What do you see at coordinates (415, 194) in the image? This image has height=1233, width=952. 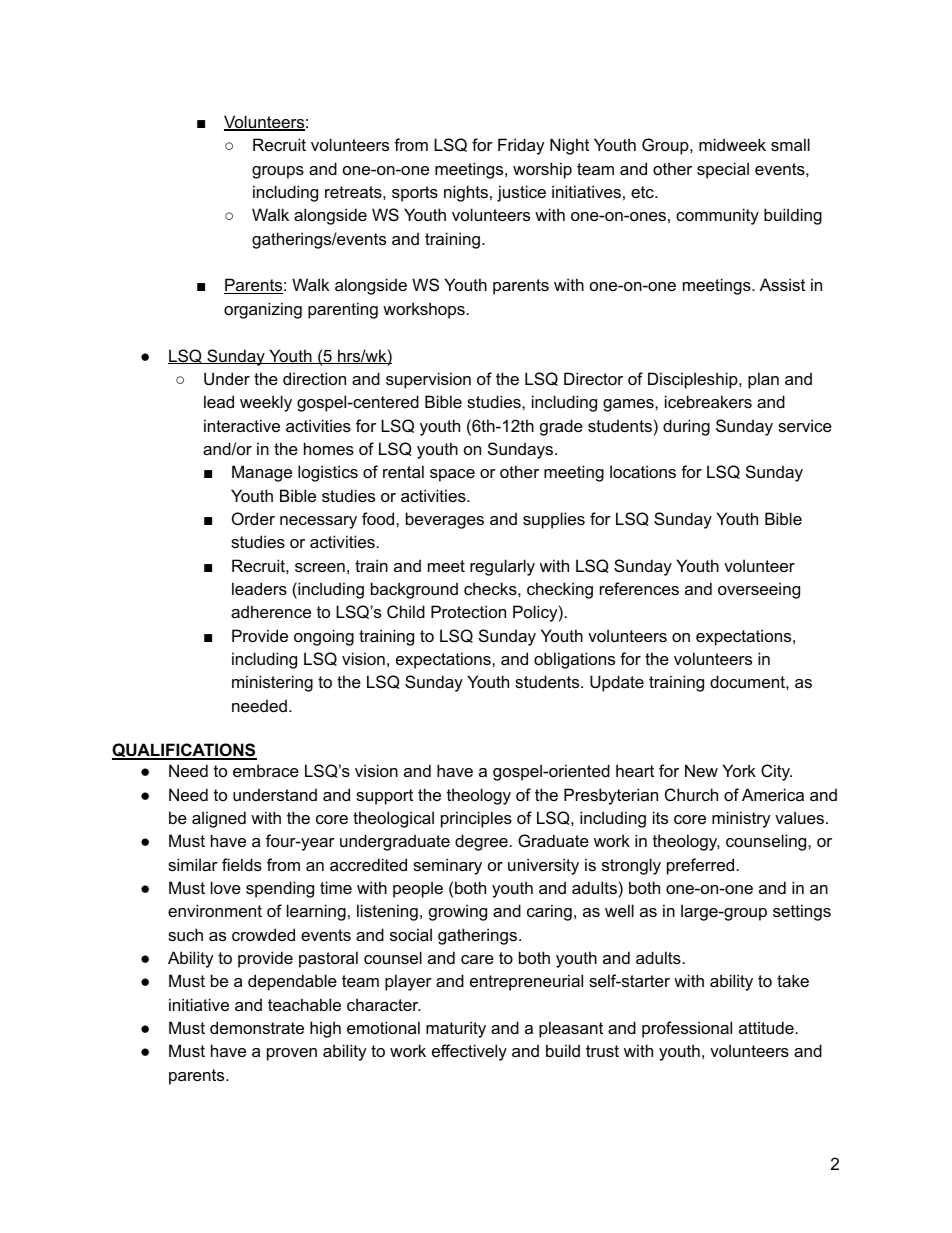 I see `sports` at bounding box center [415, 194].
